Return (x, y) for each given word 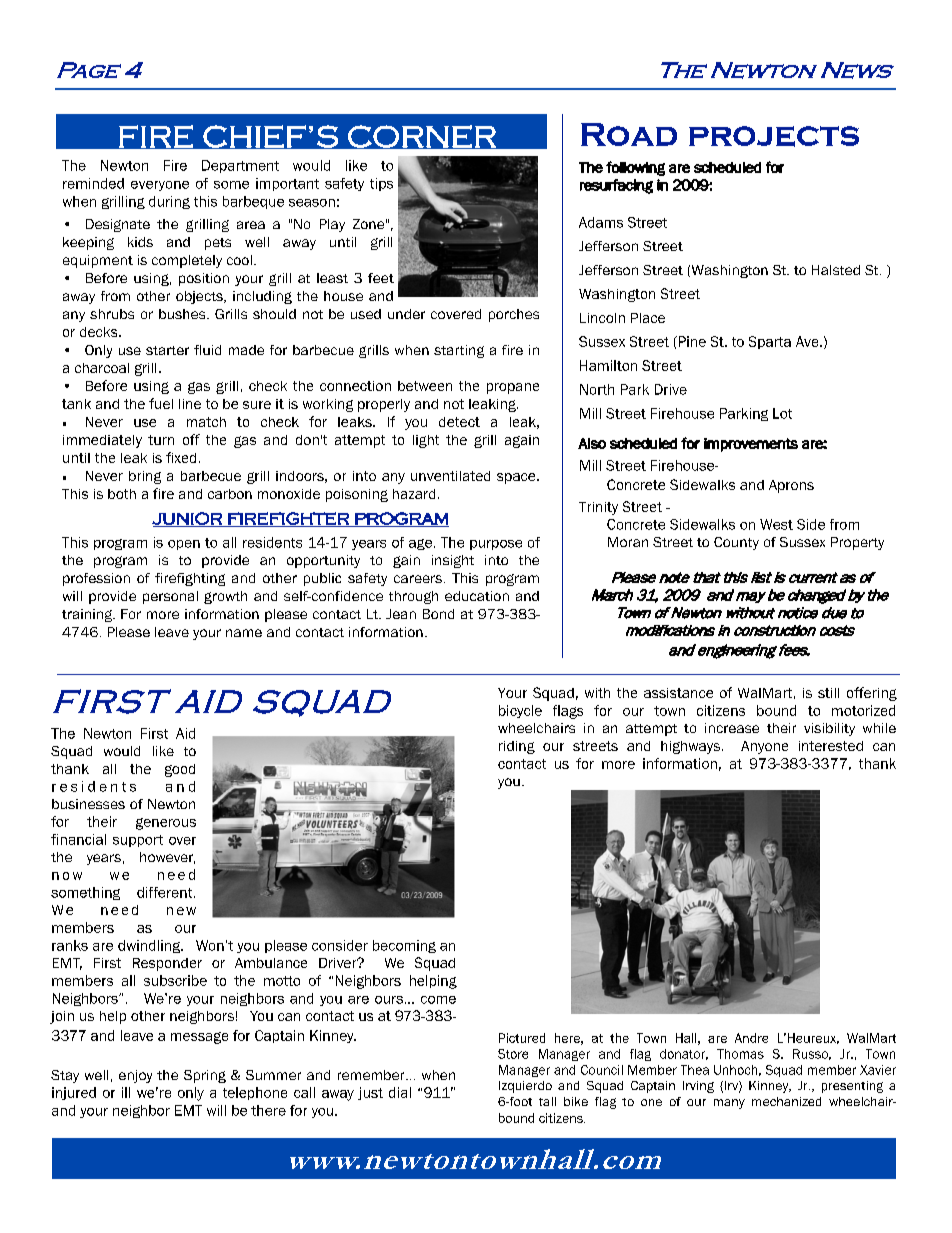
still (828, 693)
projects (774, 136)
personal (170, 597)
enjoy (135, 1076)
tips (381, 184)
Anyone (764, 747)
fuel (161, 403)
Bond (438, 614)
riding (517, 747)
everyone (160, 186)
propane (513, 388)
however (167, 858)
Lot (782, 413)
